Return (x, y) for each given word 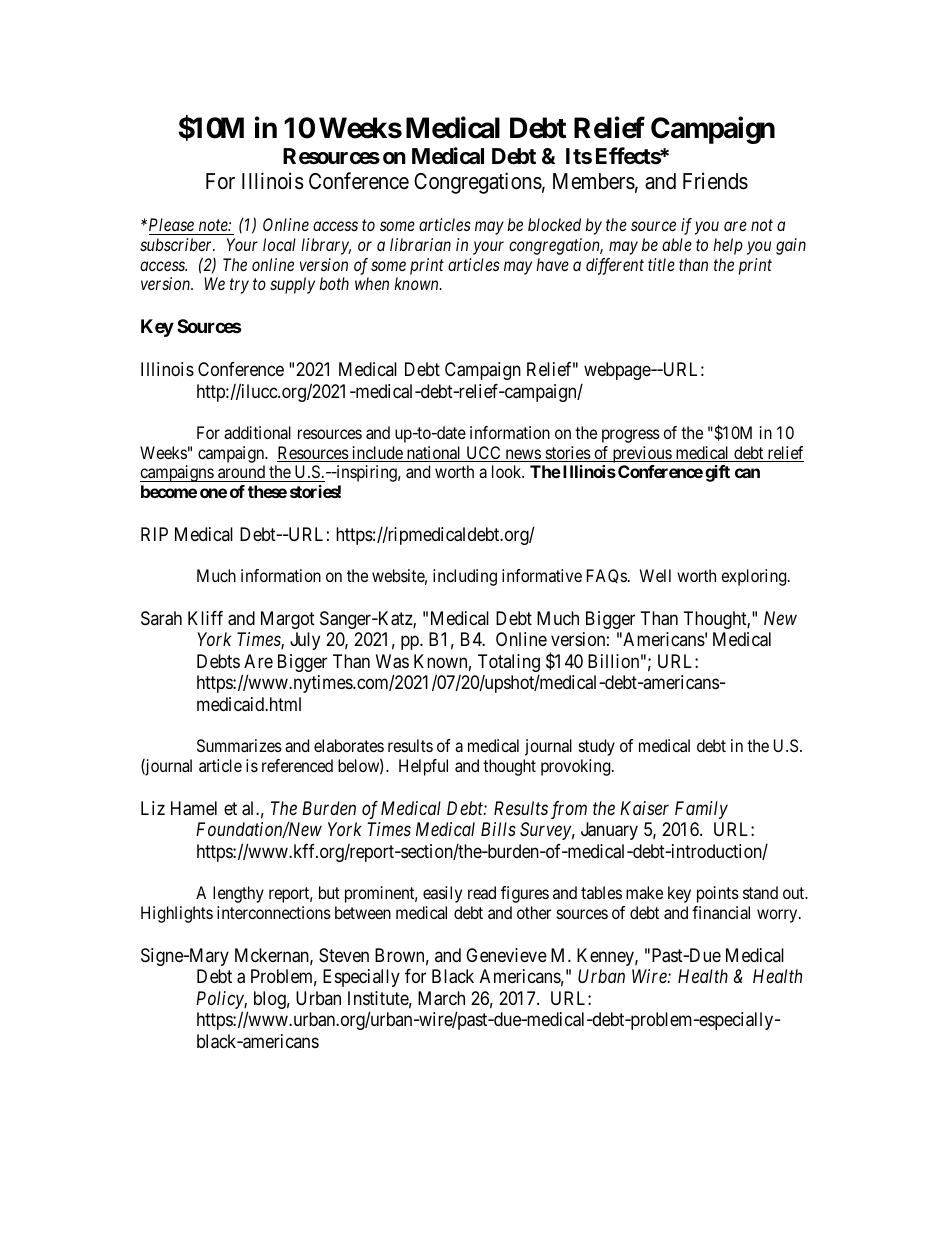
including (465, 577)
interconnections (274, 912)
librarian (420, 244)
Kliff (205, 618)
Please (171, 226)
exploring (755, 577)
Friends (715, 181)
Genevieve (506, 955)
